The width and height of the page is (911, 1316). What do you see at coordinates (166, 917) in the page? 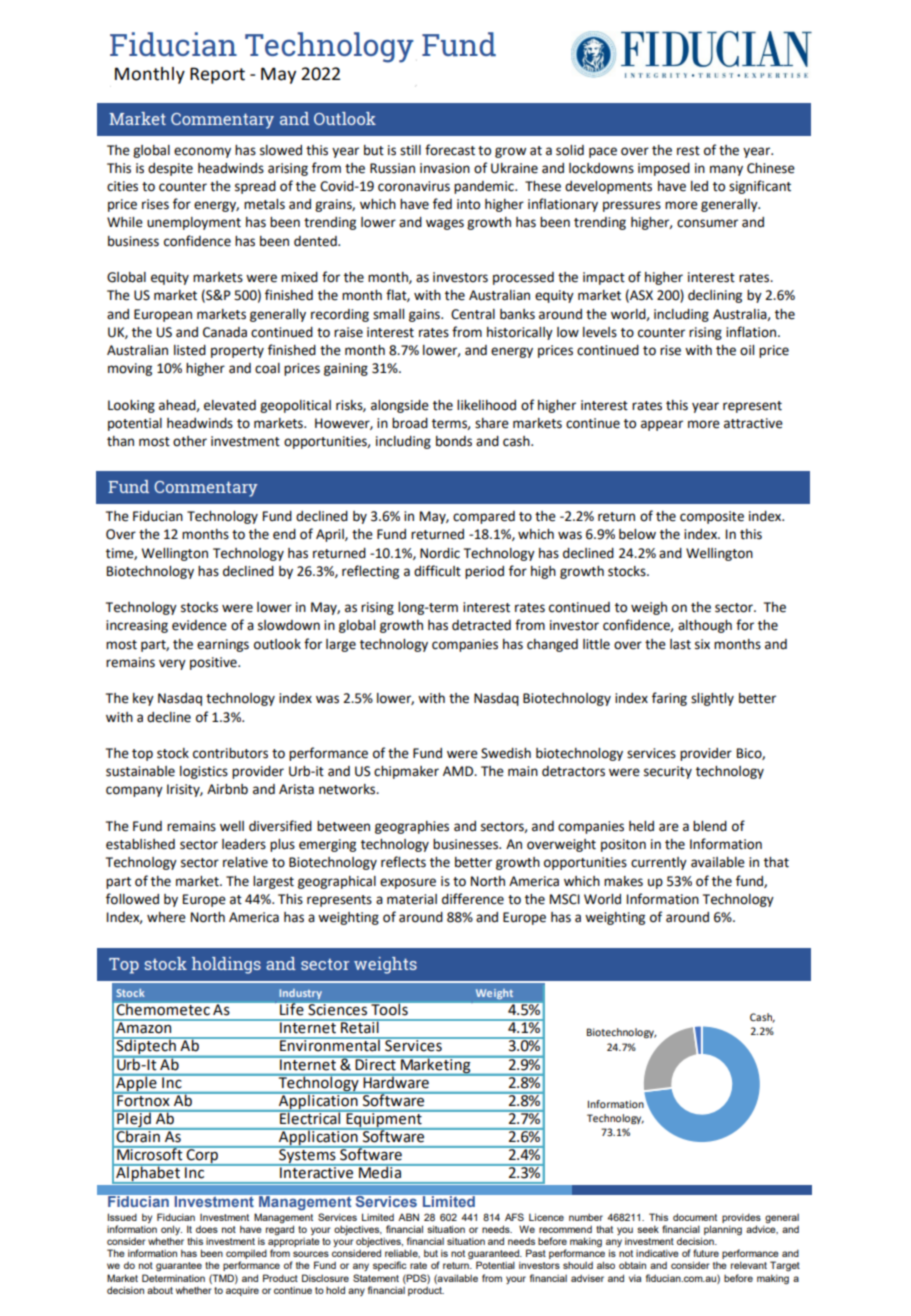
I see `where` at bounding box center [166, 917].
